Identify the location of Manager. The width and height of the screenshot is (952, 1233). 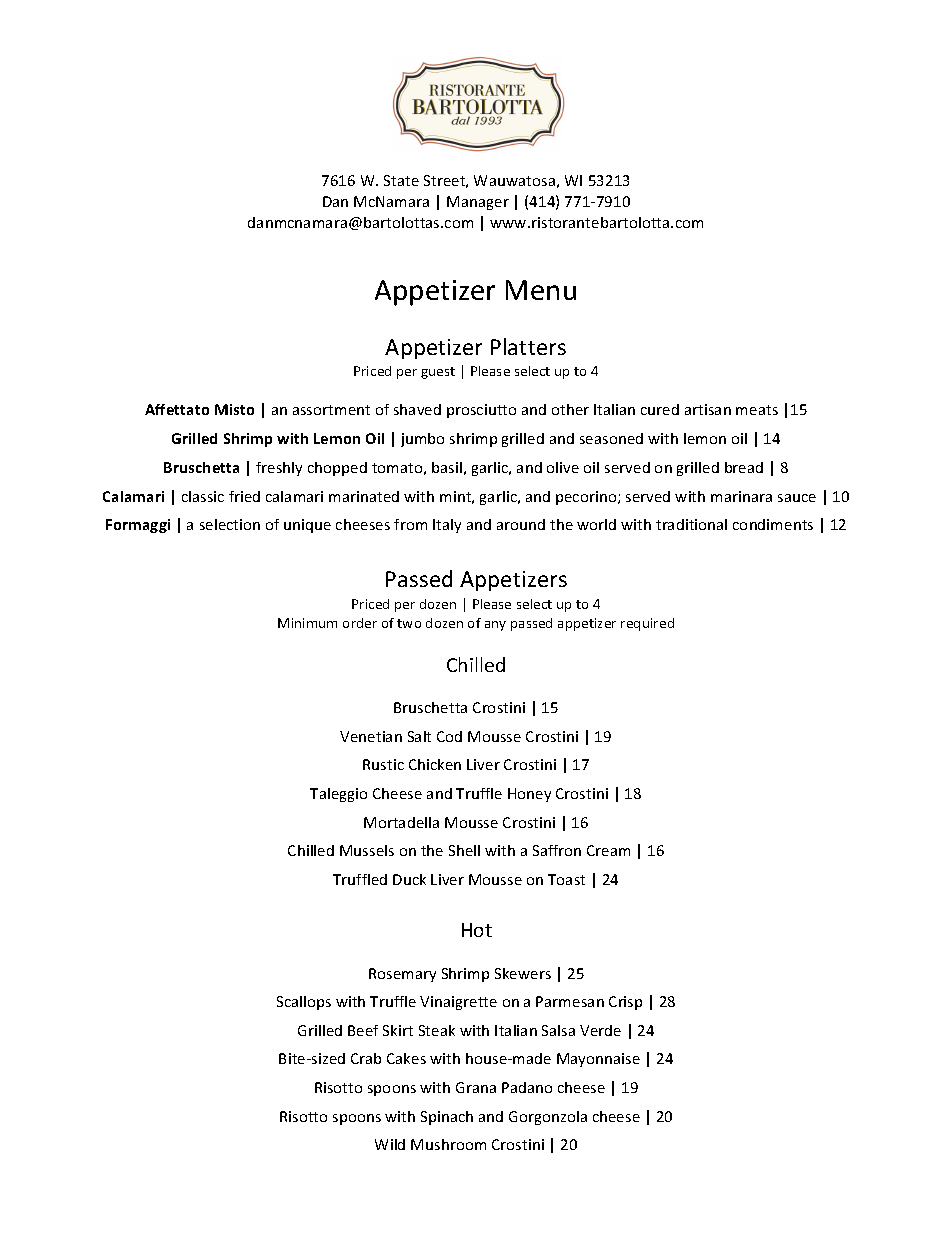
(478, 203).
